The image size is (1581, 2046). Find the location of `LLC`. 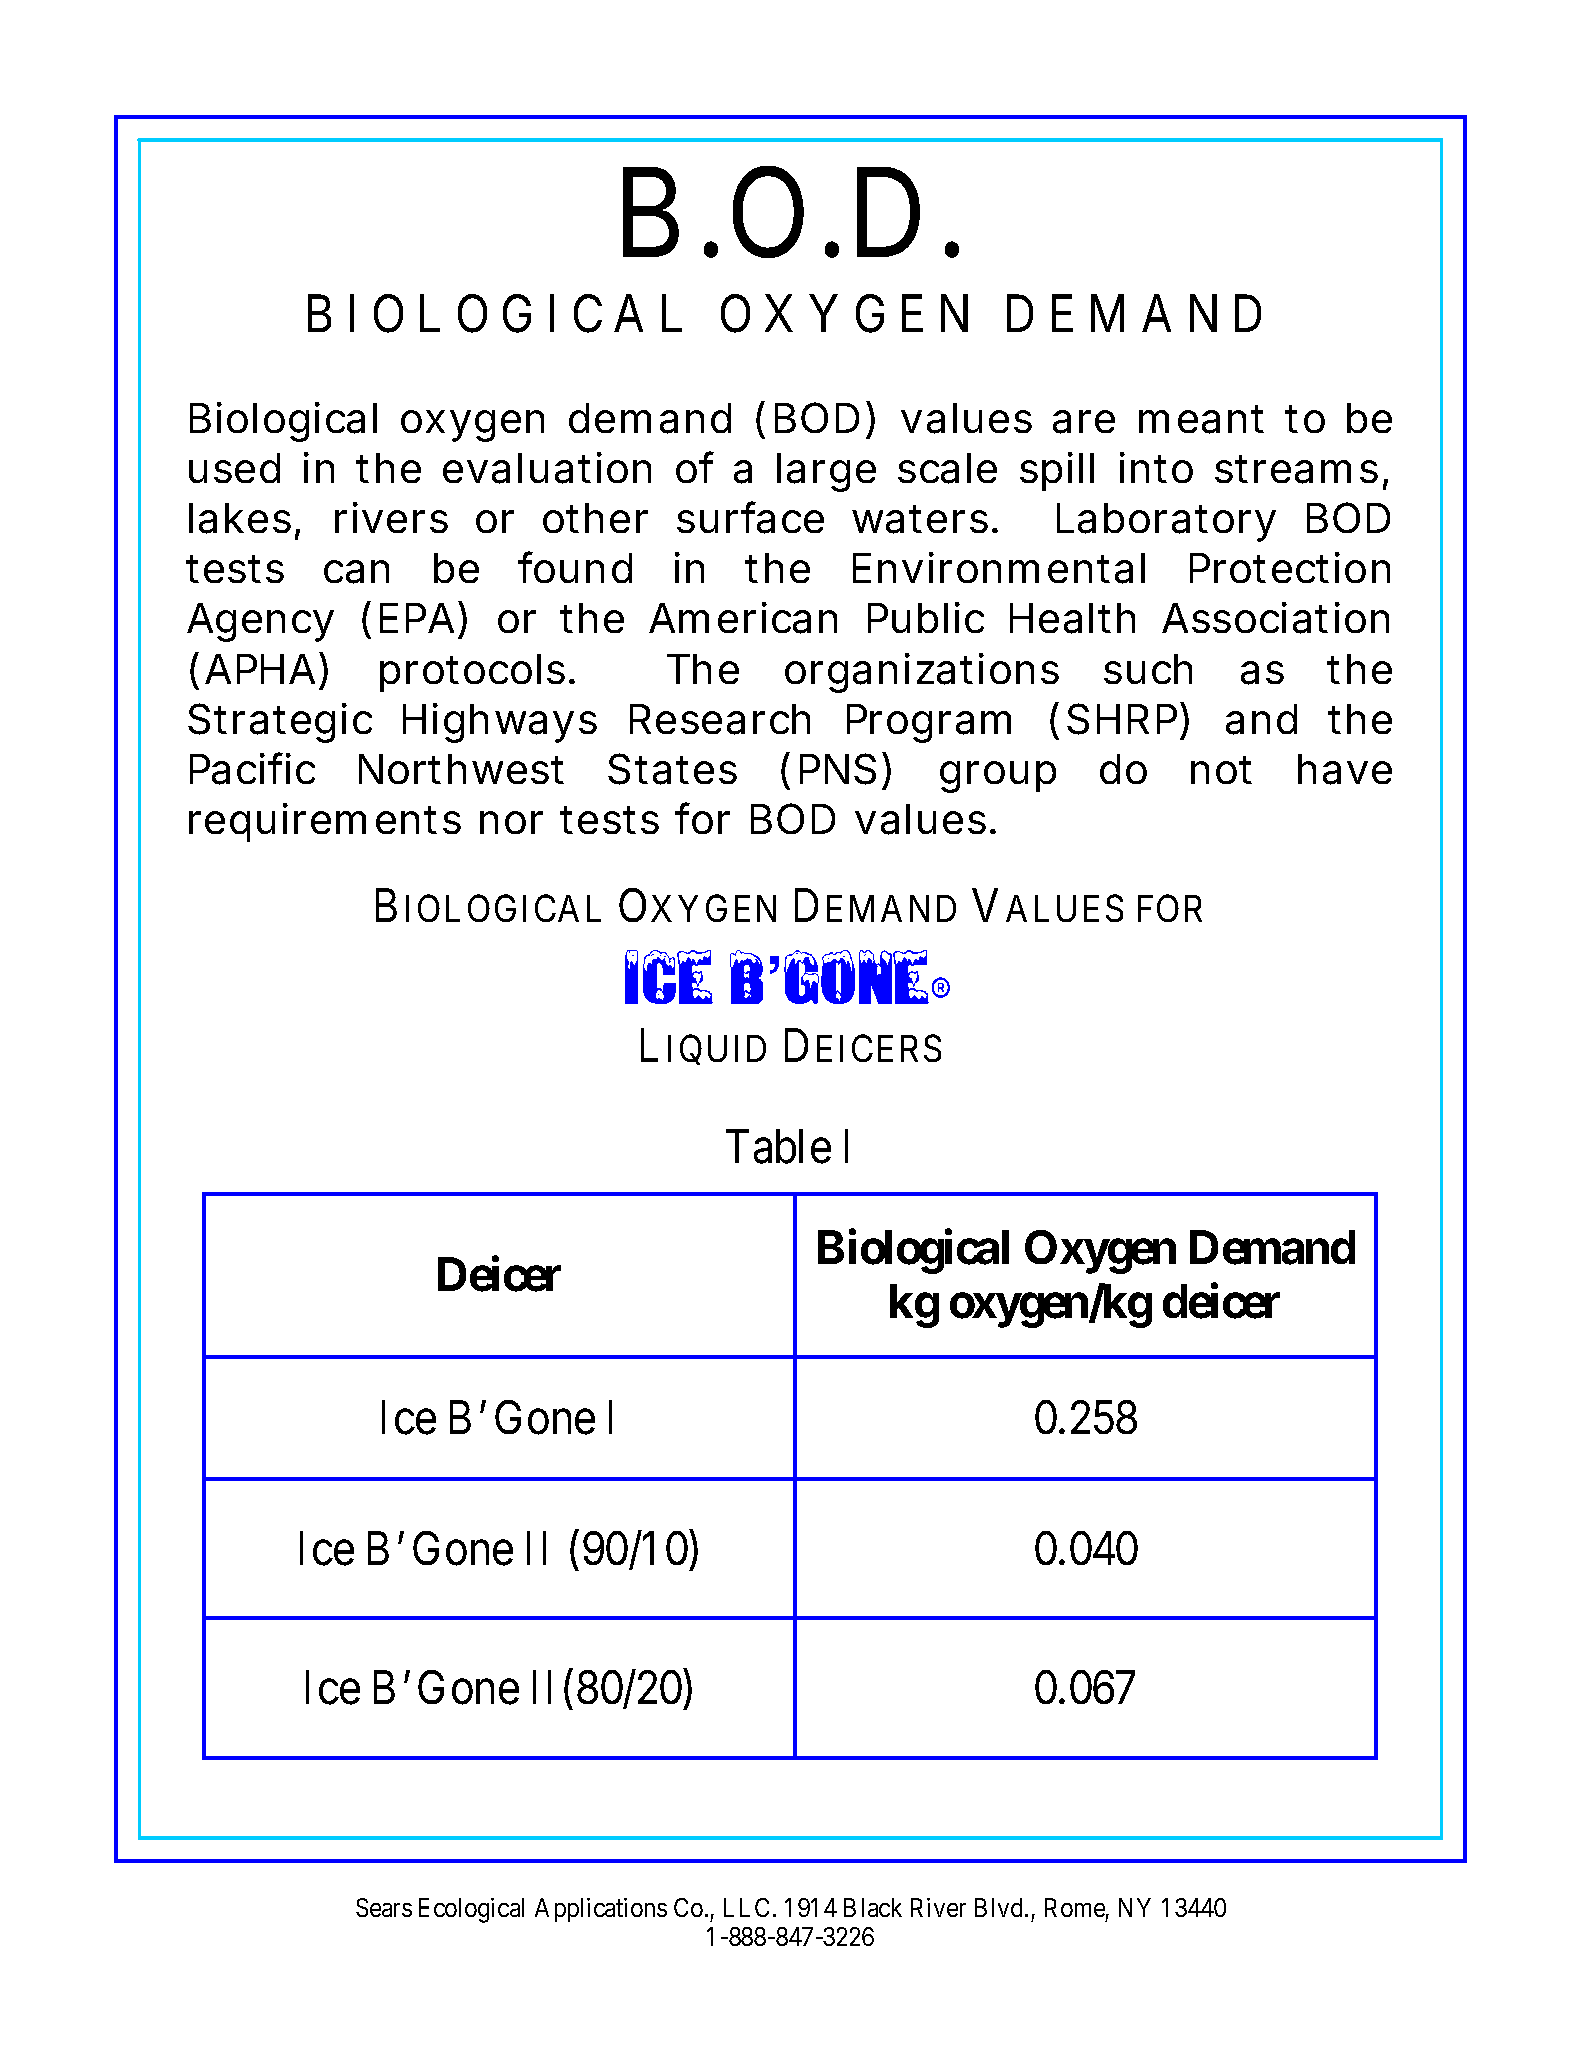

LLC is located at coordinates (746, 1907).
